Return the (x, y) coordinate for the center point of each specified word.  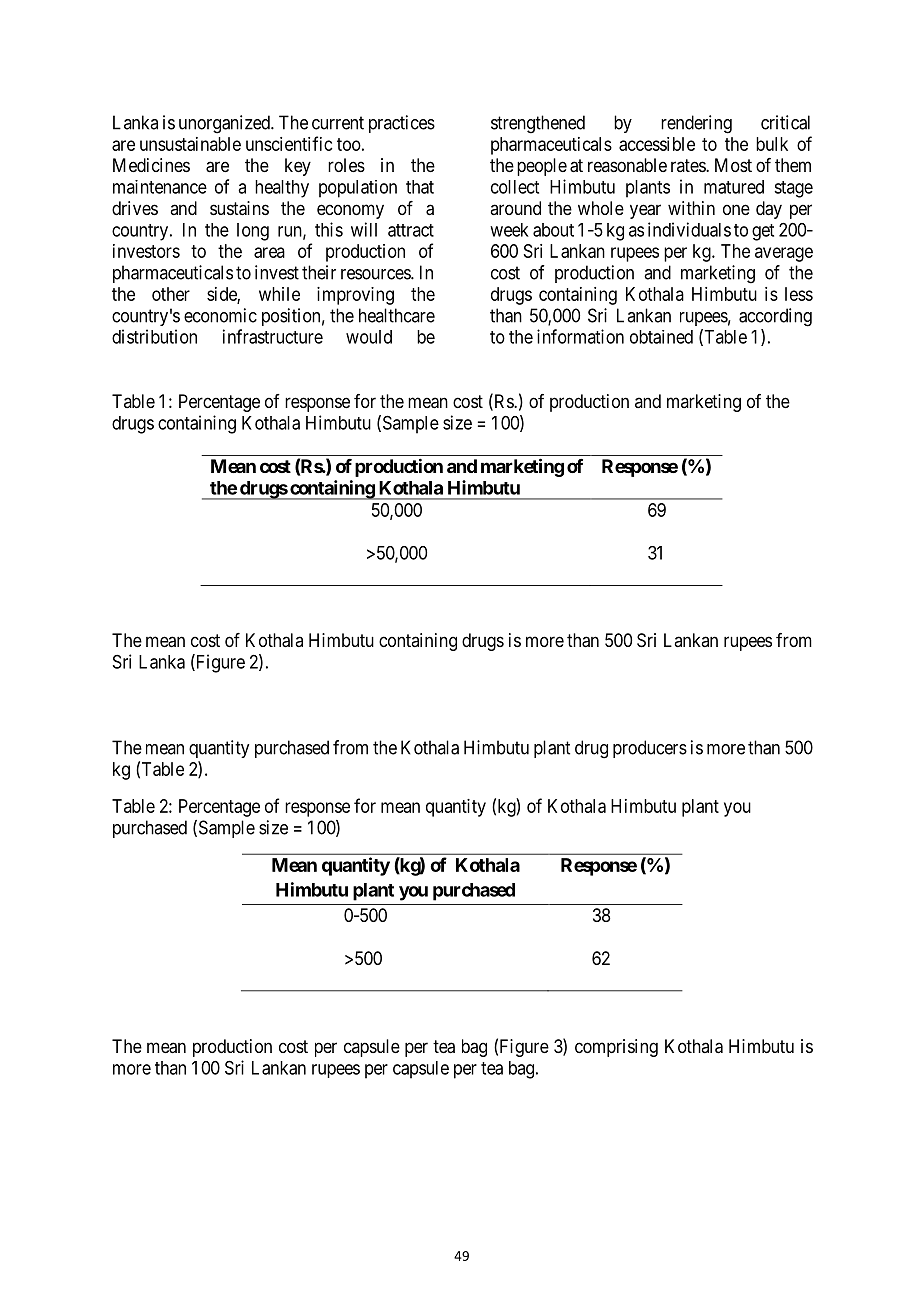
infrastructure (273, 336)
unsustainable (190, 144)
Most (733, 165)
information (580, 336)
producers (650, 749)
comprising (616, 1048)
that (420, 187)
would (369, 337)
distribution (154, 336)
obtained (661, 337)
